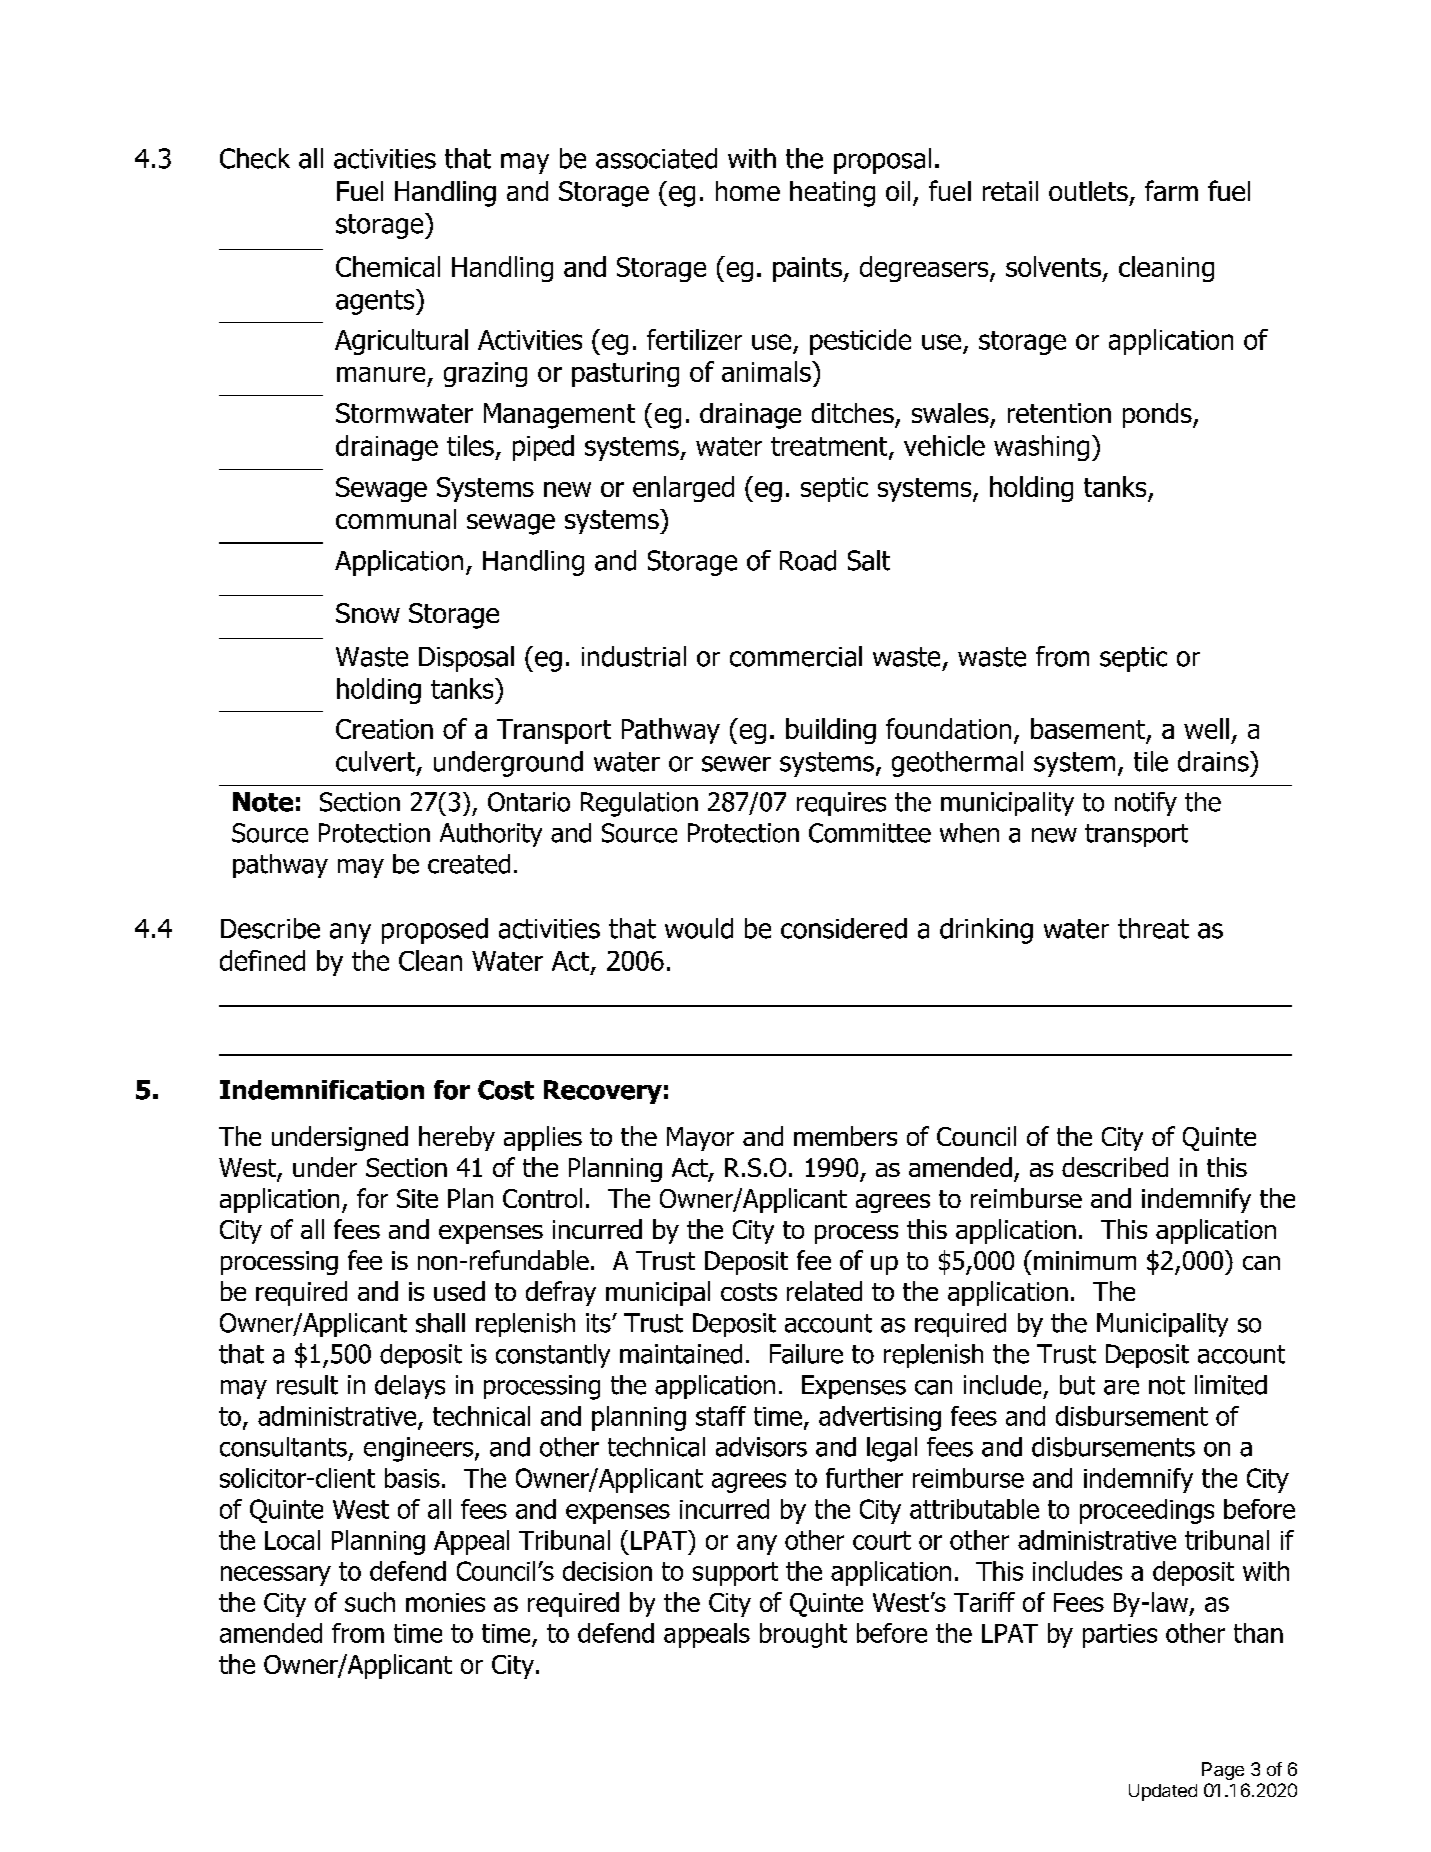 This screenshot has height=1852, width=1431. What do you see at coordinates (388, 266) in the screenshot?
I see `Chemical` at bounding box center [388, 266].
